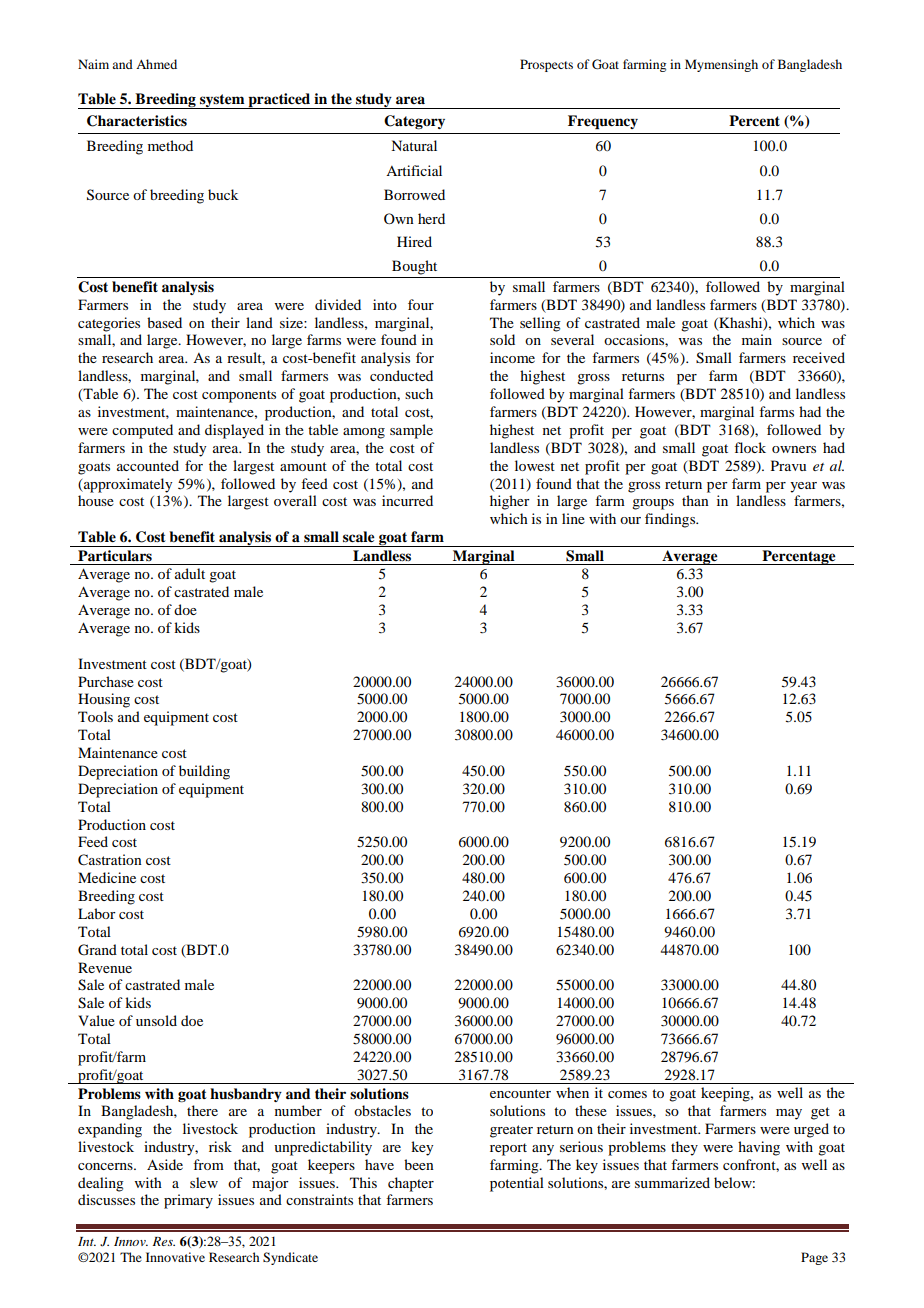 Image resolution: width=924 pixels, height=1308 pixels. What do you see at coordinates (414, 122) in the page?
I see `Category` at bounding box center [414, 122].
